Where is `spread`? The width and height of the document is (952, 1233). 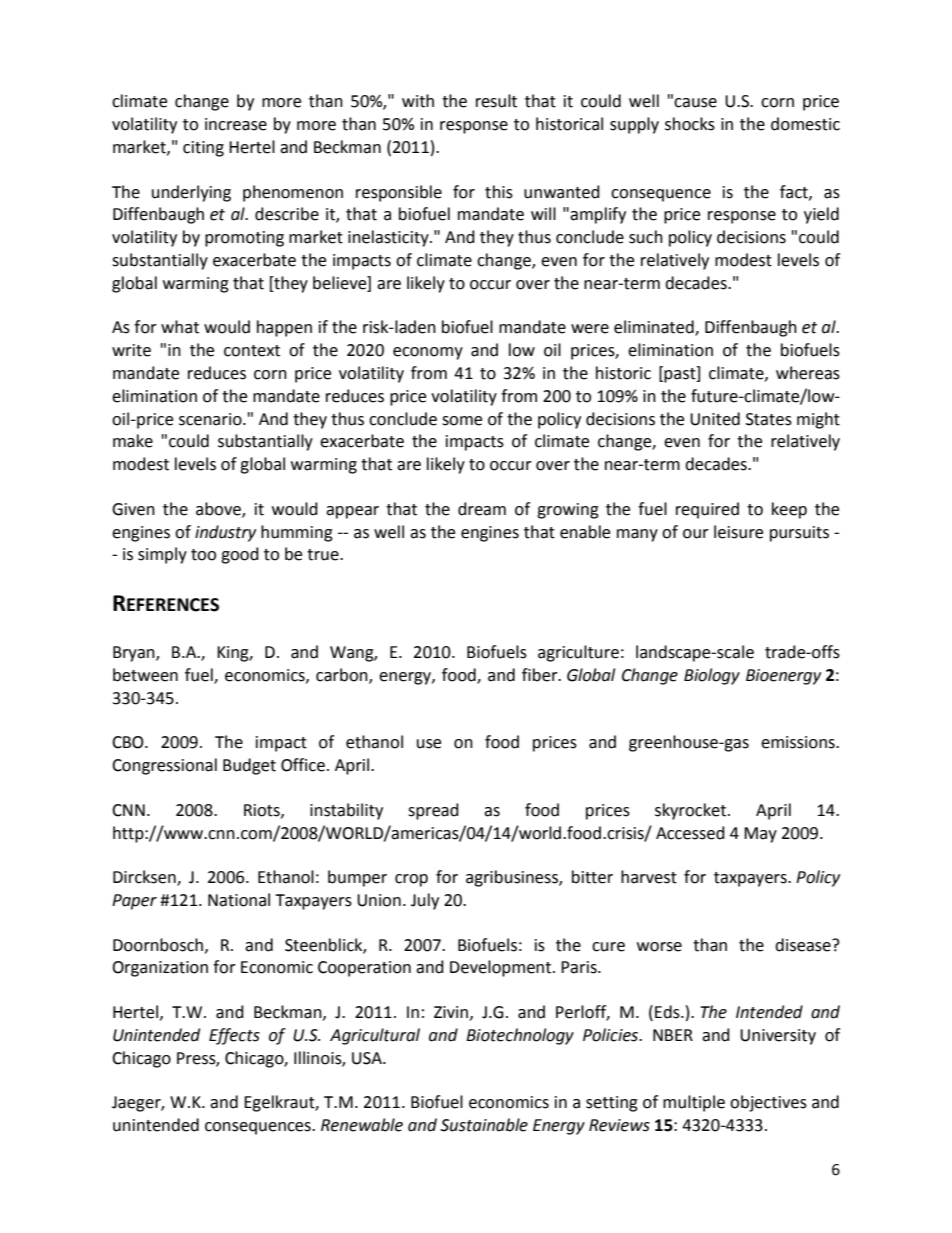
spread is located at coordinates (433, 811).
